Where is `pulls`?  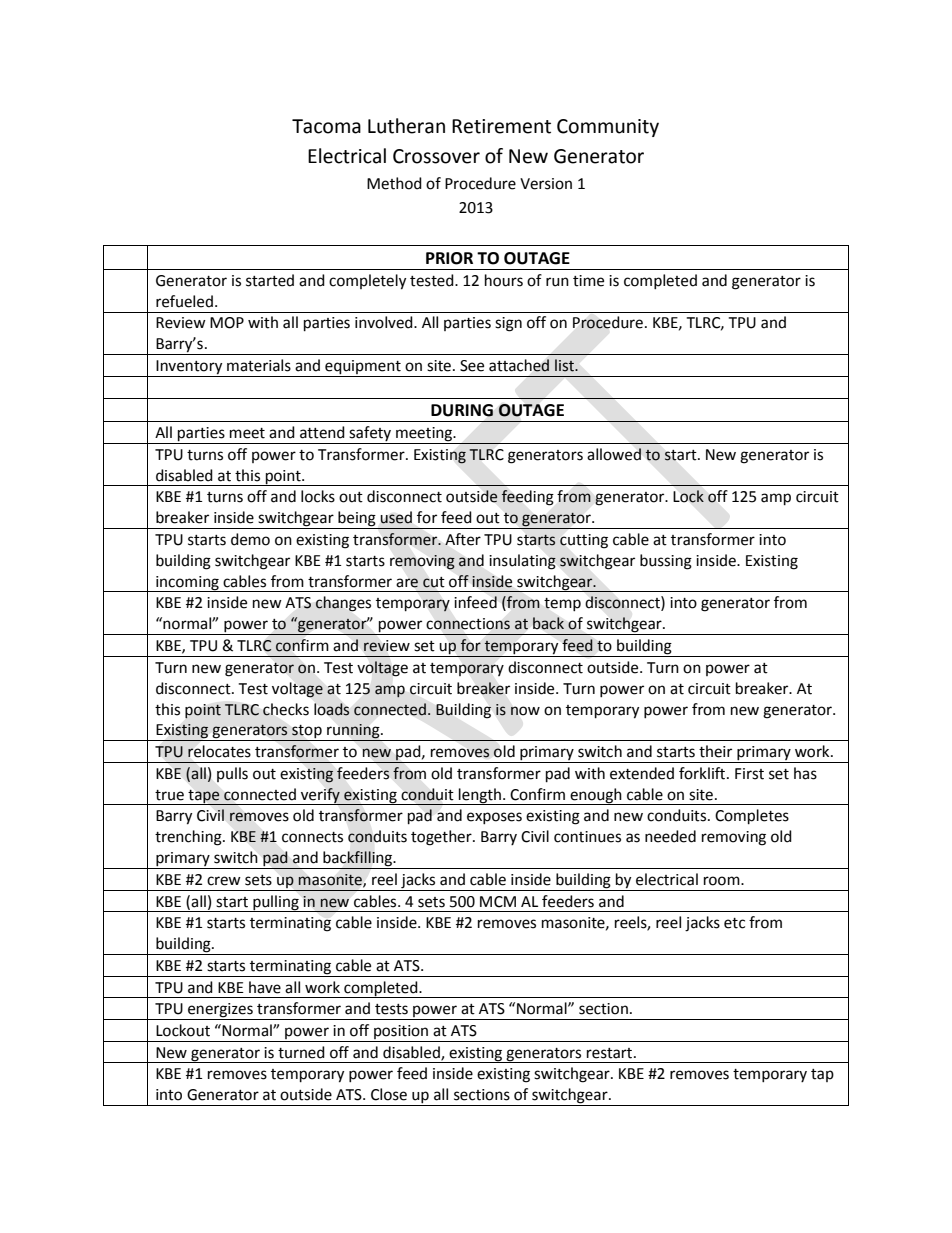
pulls is located at coordinates (232, 774).
